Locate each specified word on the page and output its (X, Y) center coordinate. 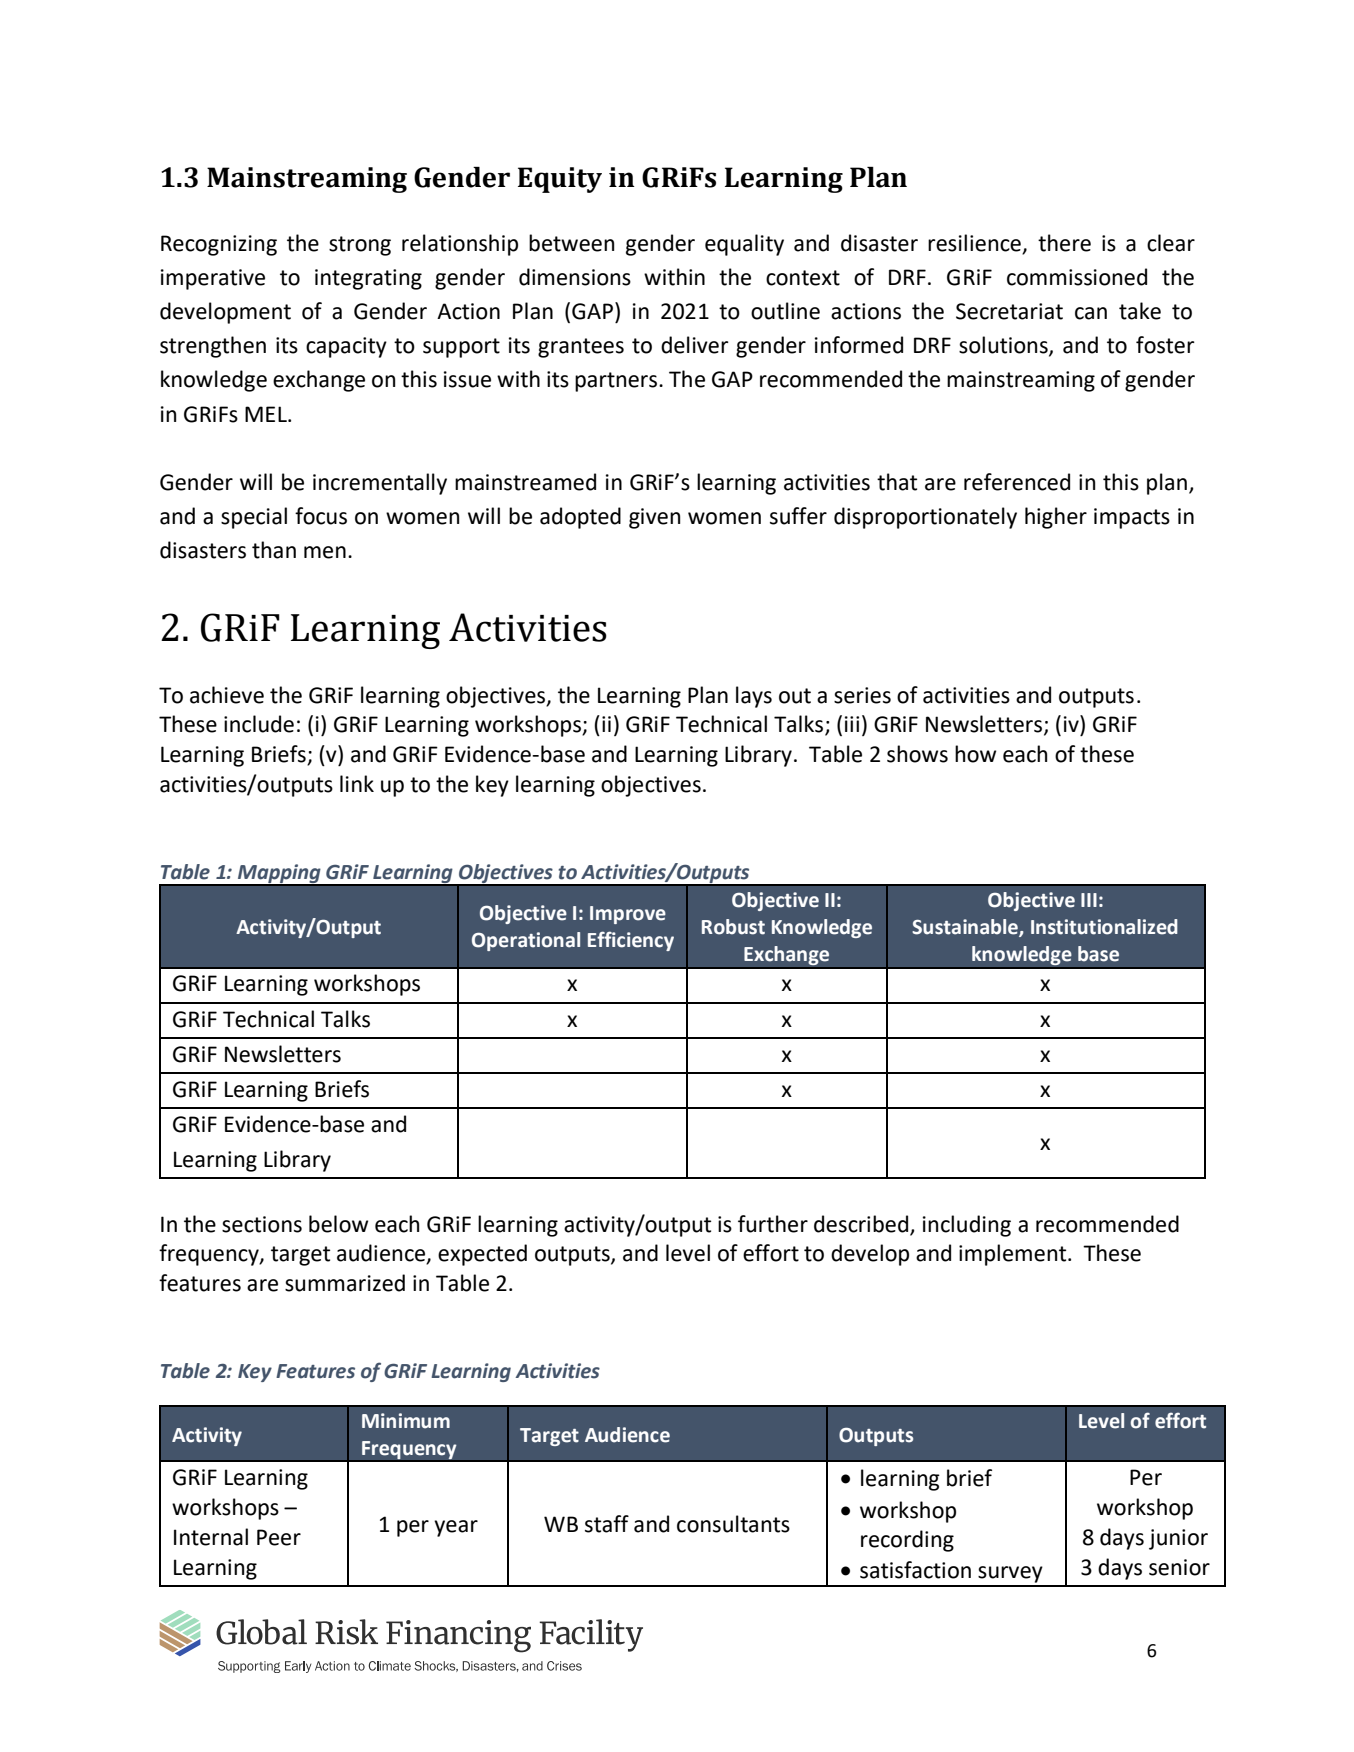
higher (1056, 518)
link (357, 783)
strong (360, 246)
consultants (733, 1524)
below (338, 1224)
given (654, 518)
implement (1014, 1255)
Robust (733, 927)
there (1064, 243)
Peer (279, 1537)
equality (744, 245)
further (773, 1224)
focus (321, 516)
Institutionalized (1104, 927)
